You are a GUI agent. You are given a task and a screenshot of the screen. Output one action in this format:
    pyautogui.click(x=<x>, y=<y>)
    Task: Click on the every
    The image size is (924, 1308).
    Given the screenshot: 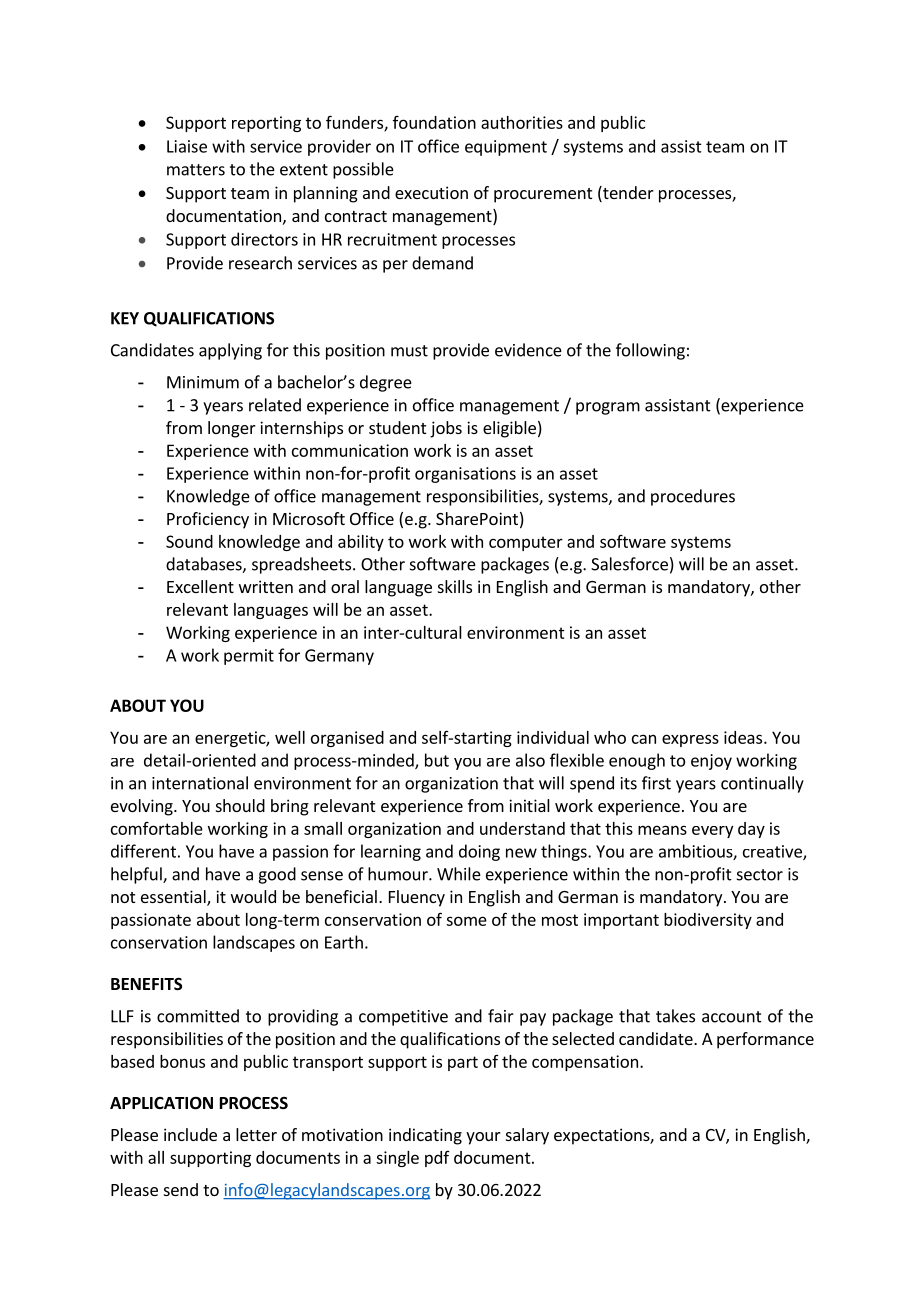 What is the action you would take?
    pyautogui.click(x=712, y=832)
